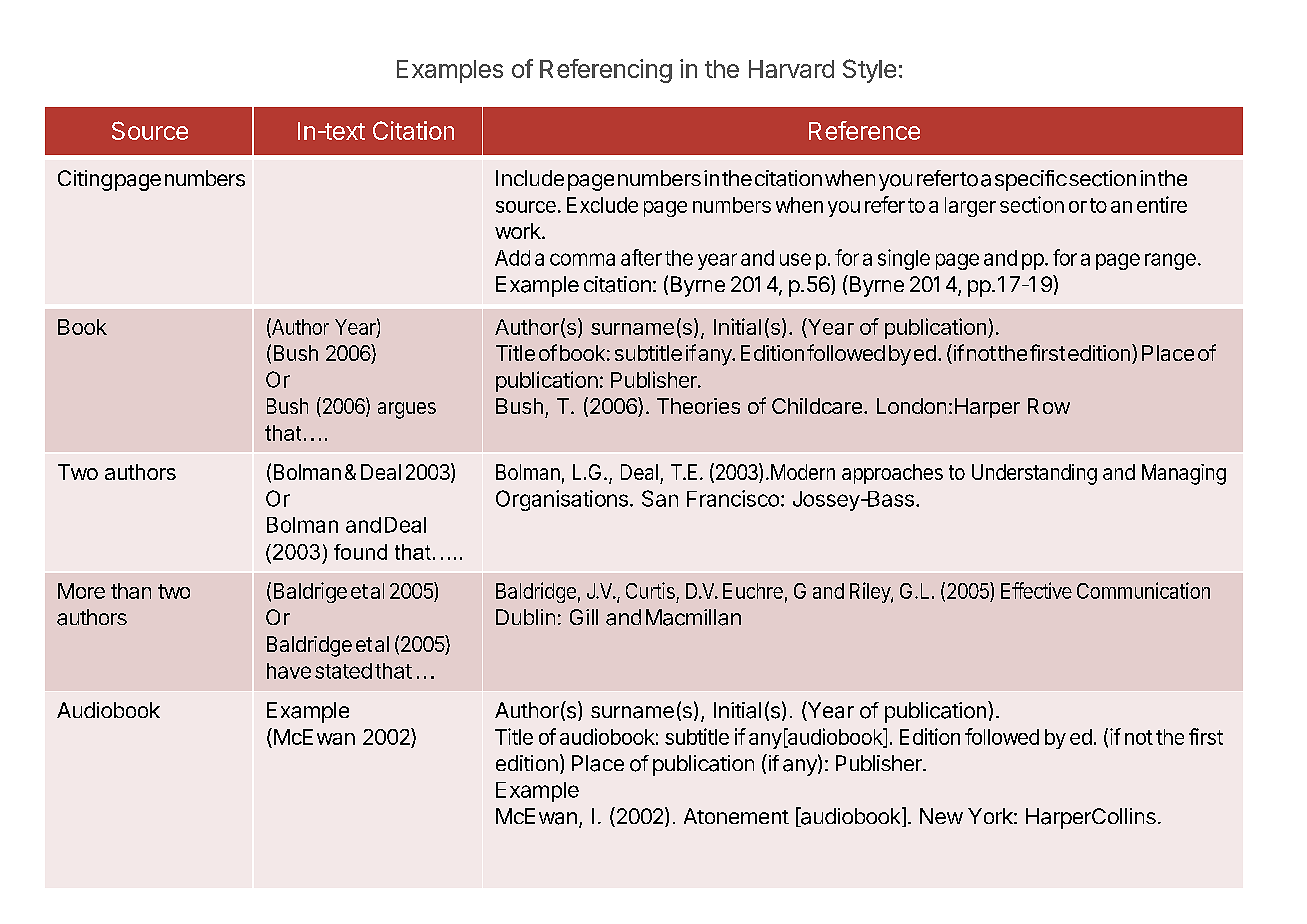 The height and width of the screenshot is (924, 1307). What do you see at coordinates (698, 406) in the screenshot?
I see `Theories` at bounding box center [698, 406].
